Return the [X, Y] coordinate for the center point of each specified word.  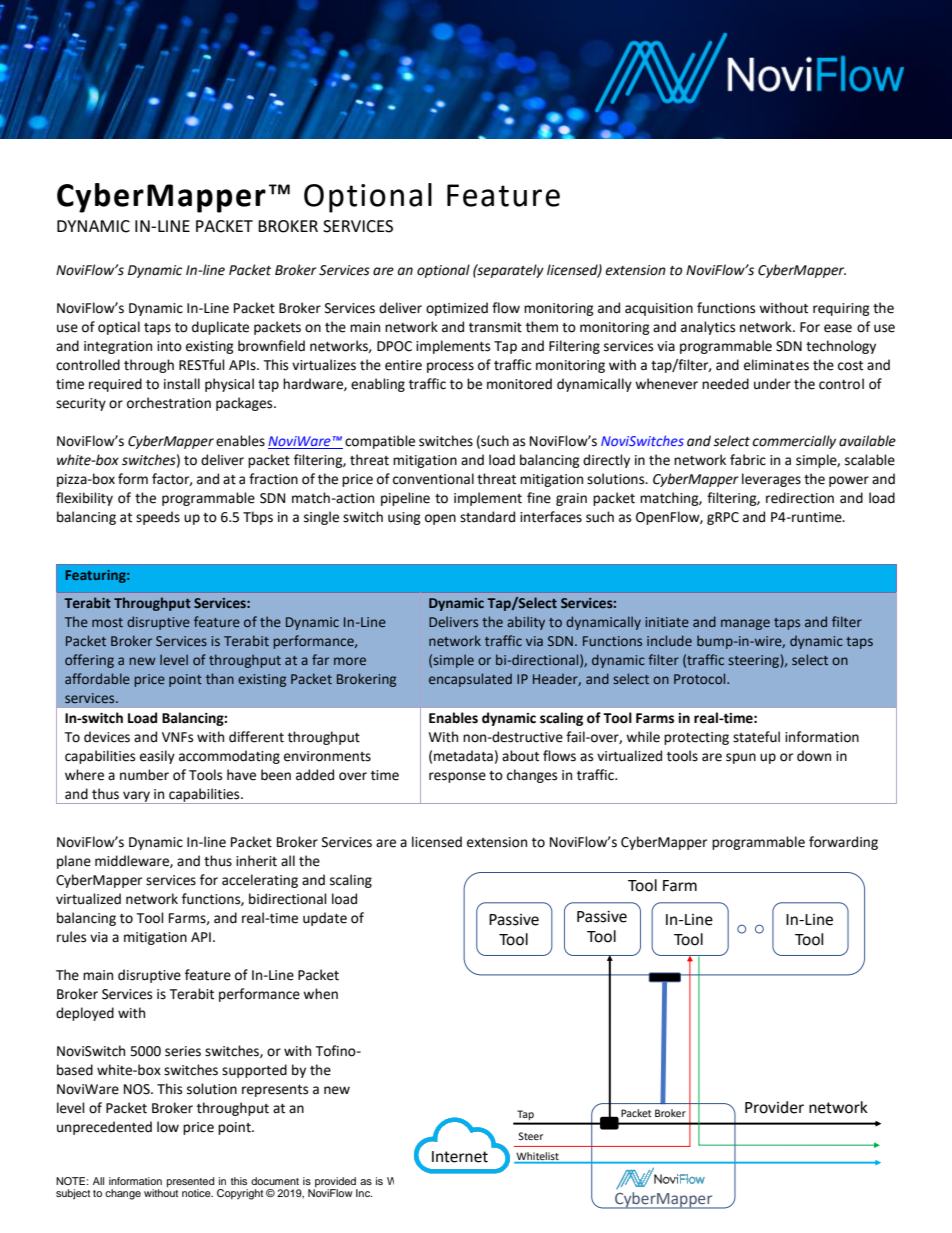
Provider [774, 1107]
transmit [495, 327]
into [169, 346]
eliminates [776, 365]
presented [191, 1183]
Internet [460, 1157]
